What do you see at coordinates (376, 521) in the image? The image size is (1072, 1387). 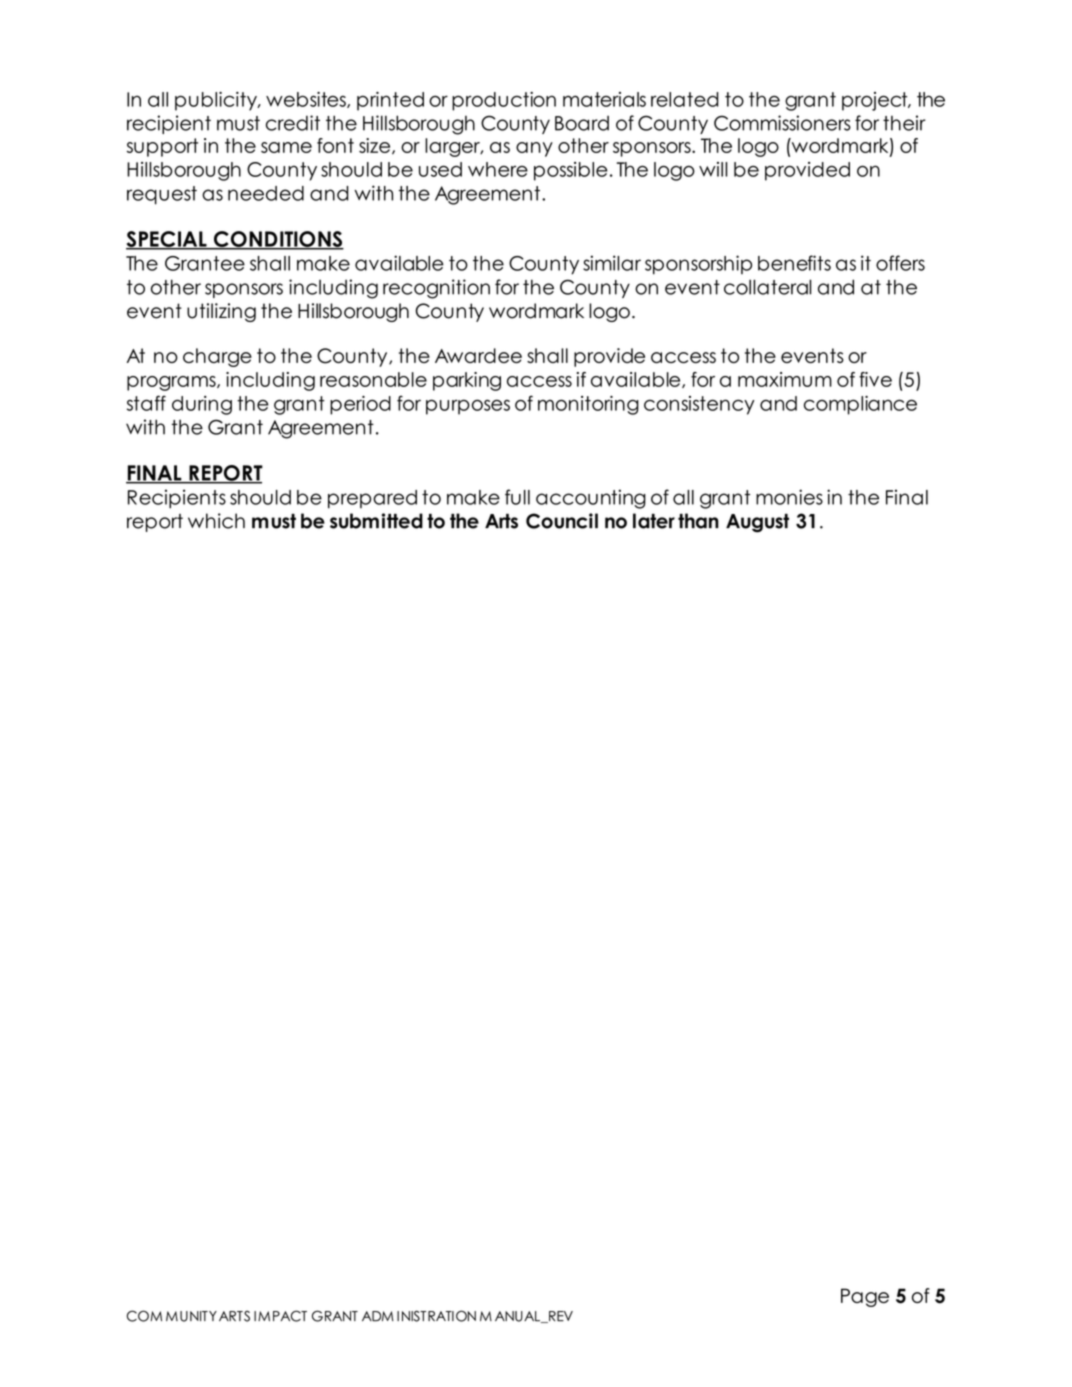 I see `submitted` at bounding box center [376, 521].
